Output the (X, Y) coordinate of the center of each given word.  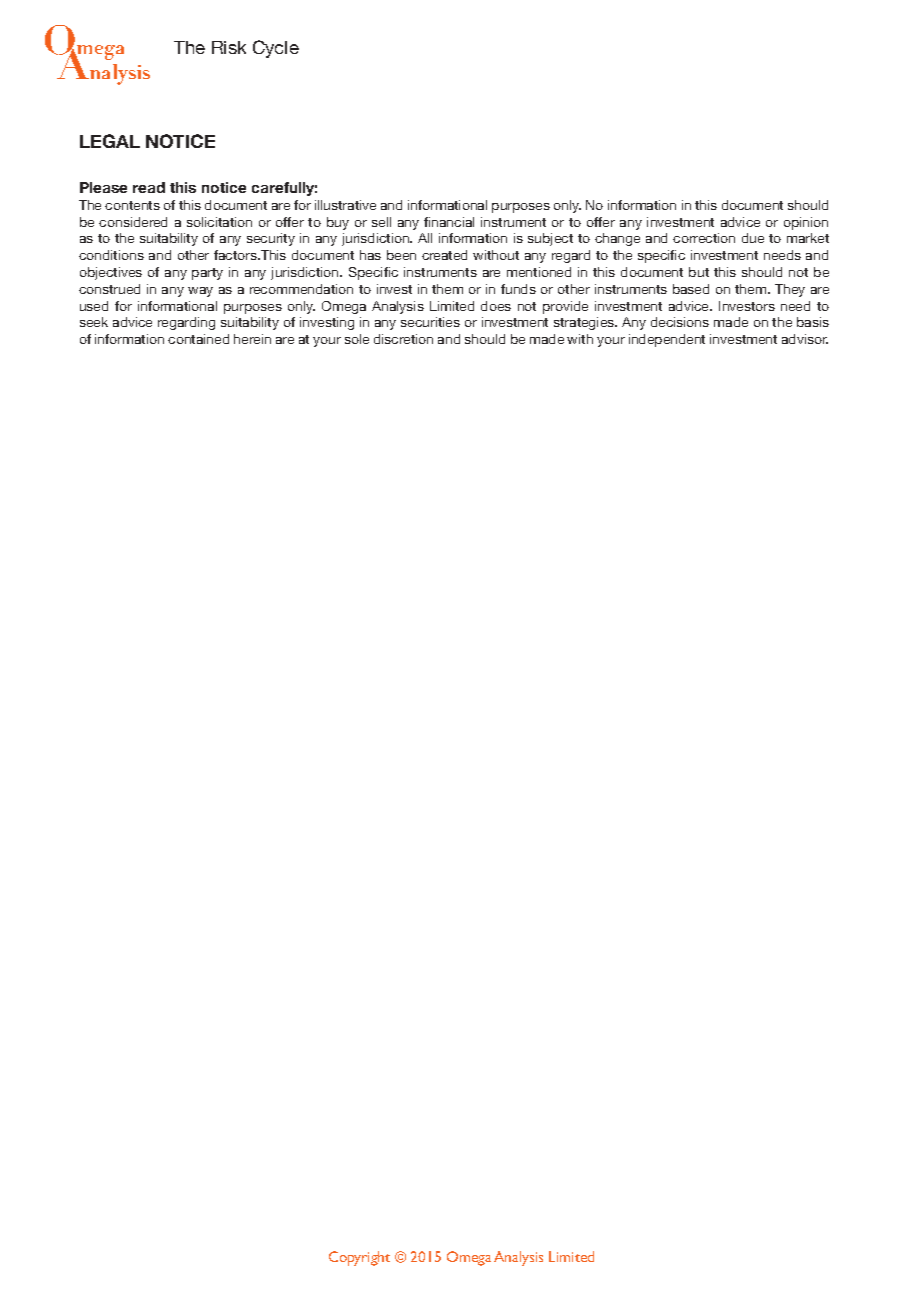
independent (667, 340)
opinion (806, 223)
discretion (403, 339)
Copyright (359, 1258)
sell (381, 222)
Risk (229, 47)
